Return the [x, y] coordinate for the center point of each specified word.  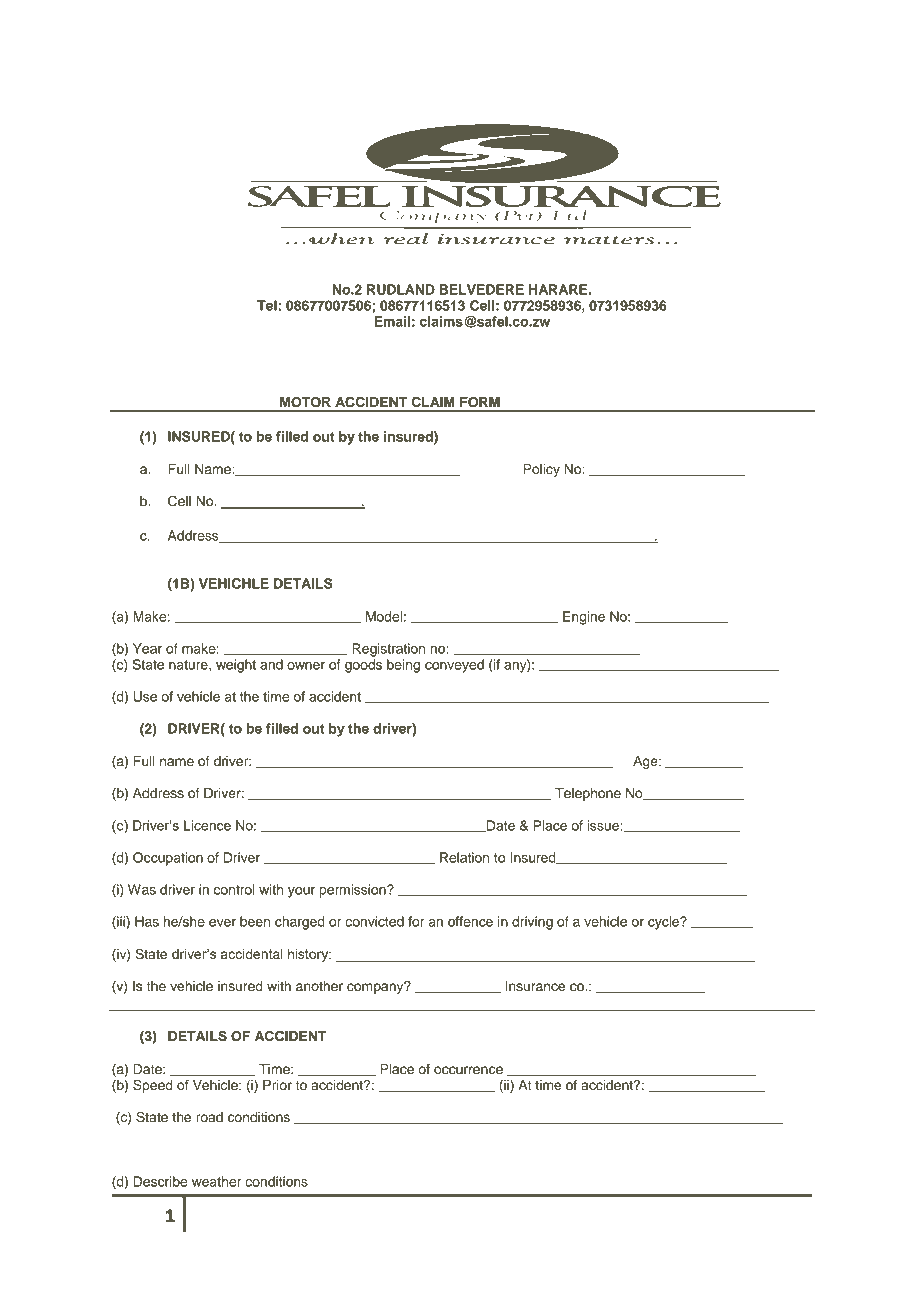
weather [216, 1181]
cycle [665, 923]
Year [147, 648]
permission [353, 891]
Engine [584, 618]
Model [384, 616]
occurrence [468, 1070]
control [234, 889]
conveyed [454, 666]
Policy [542, 470]
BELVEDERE [482, 289]
